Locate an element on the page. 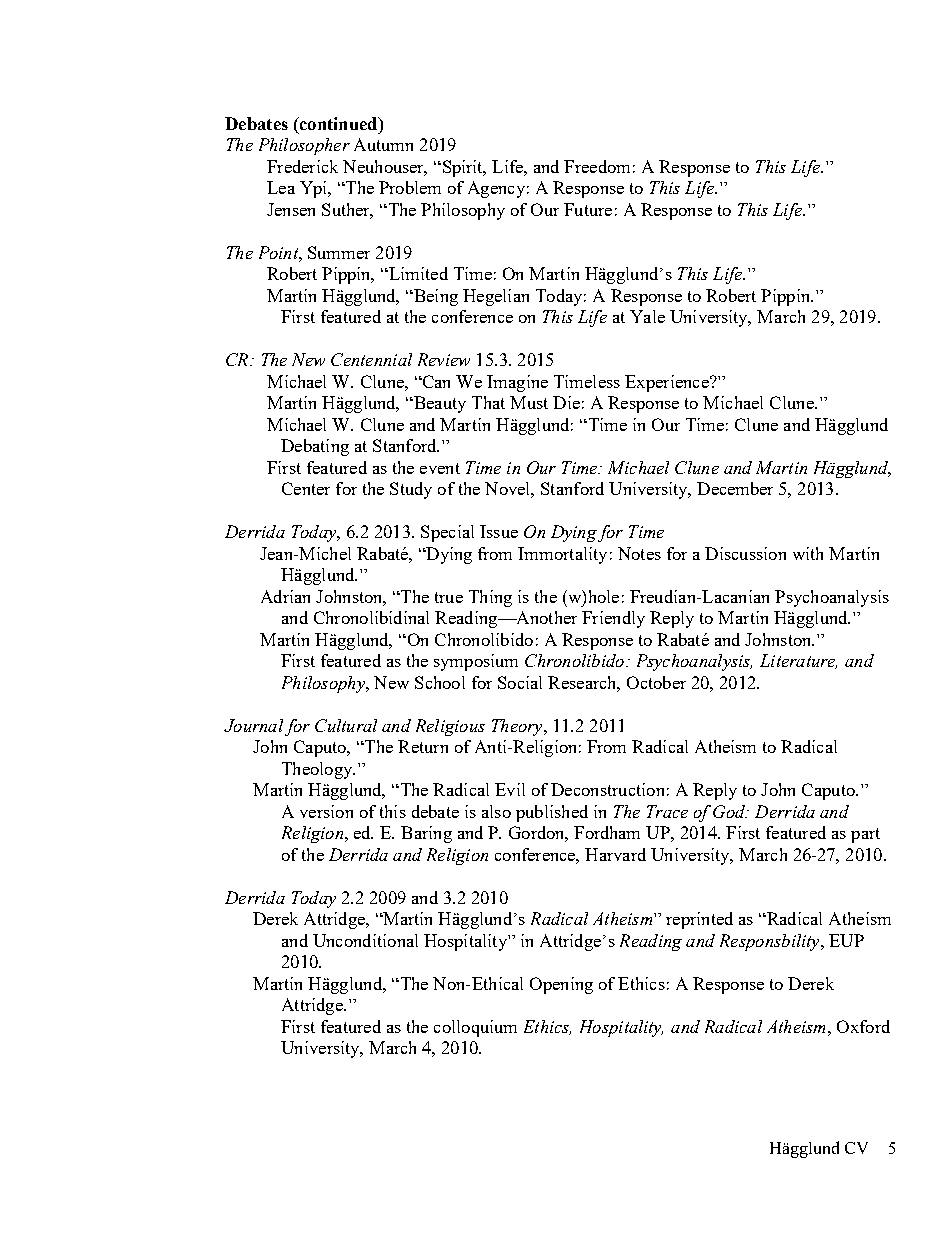 This image has width=952, height=1233. Future is located at coordinates (588, 209).
